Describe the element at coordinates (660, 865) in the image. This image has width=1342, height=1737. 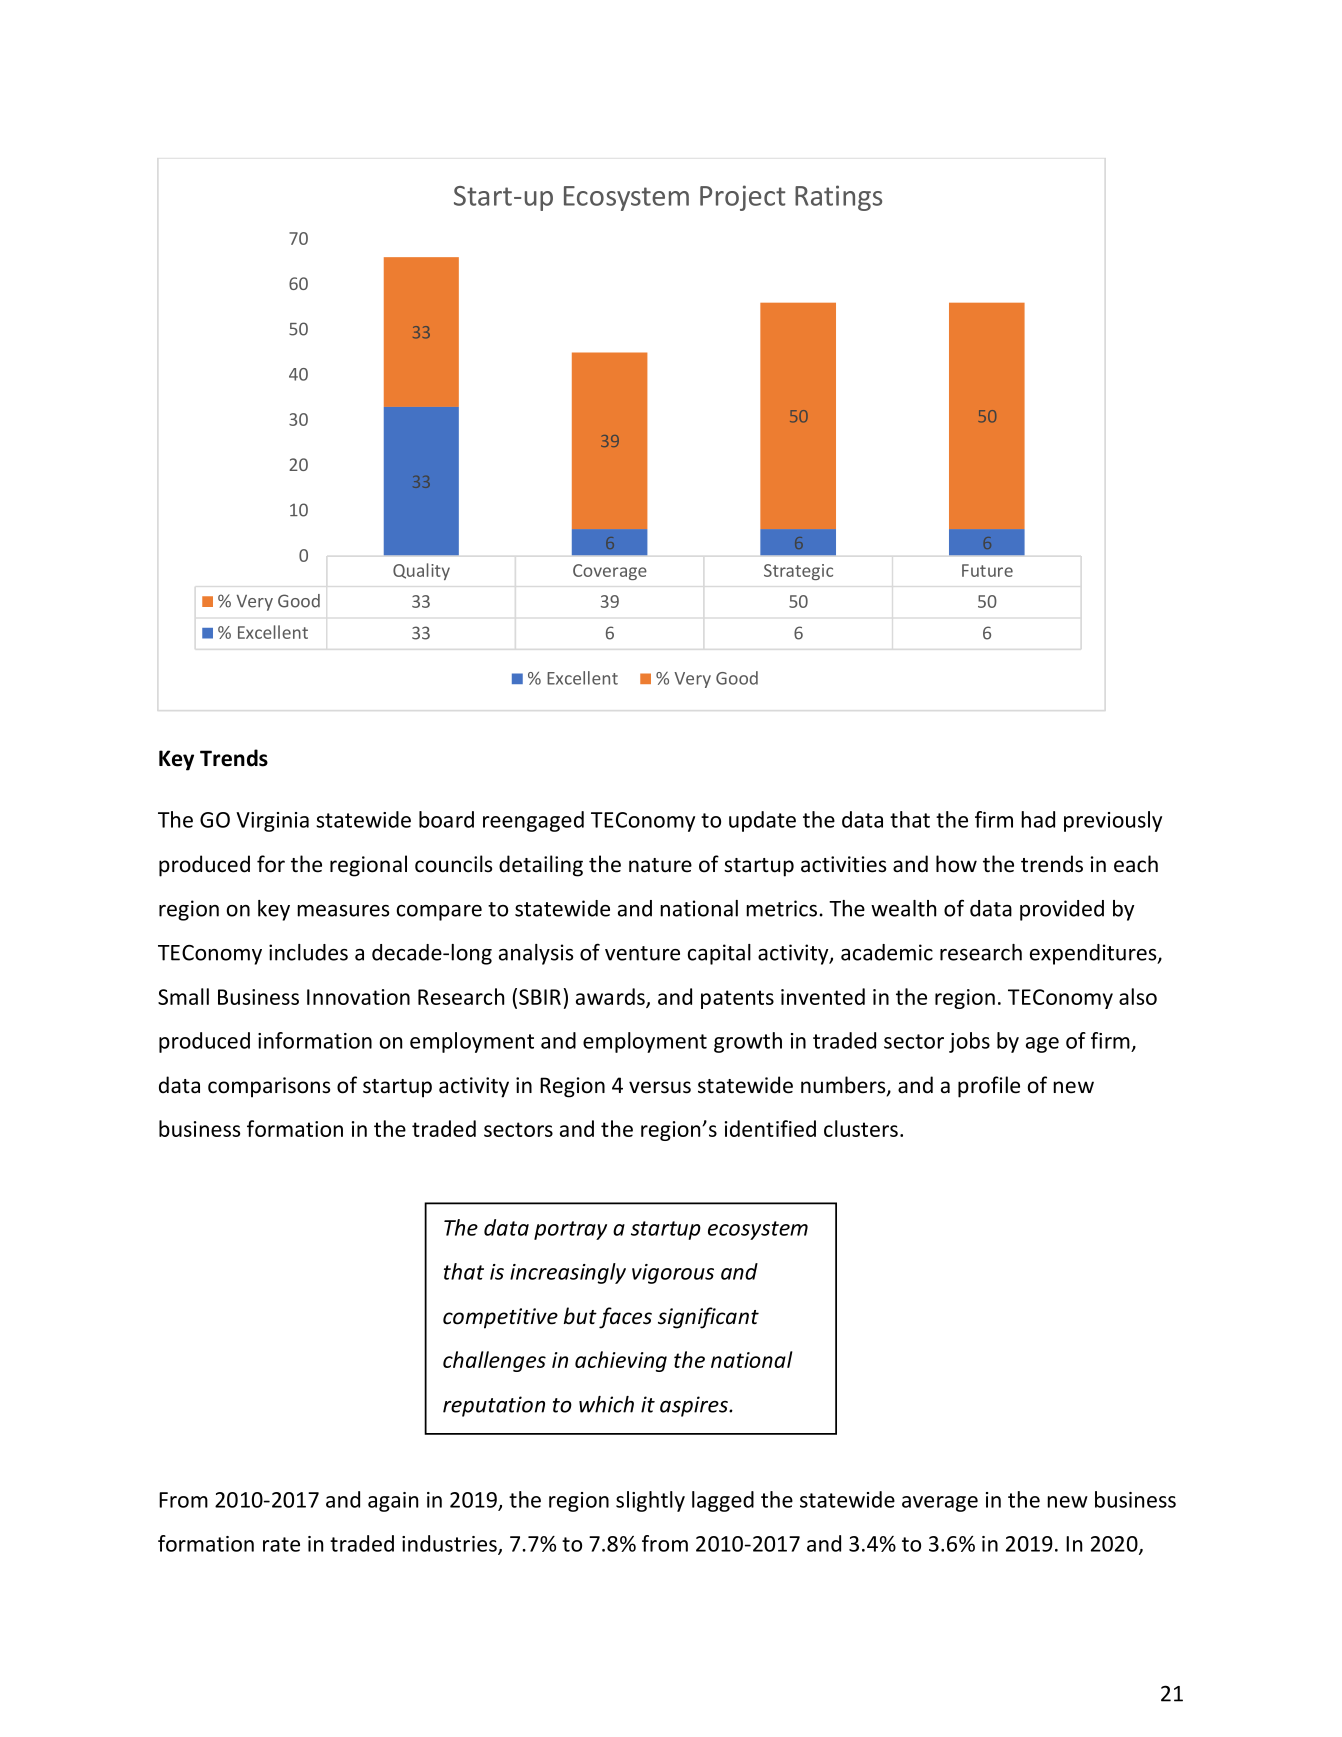
I see `nature` at that location.
